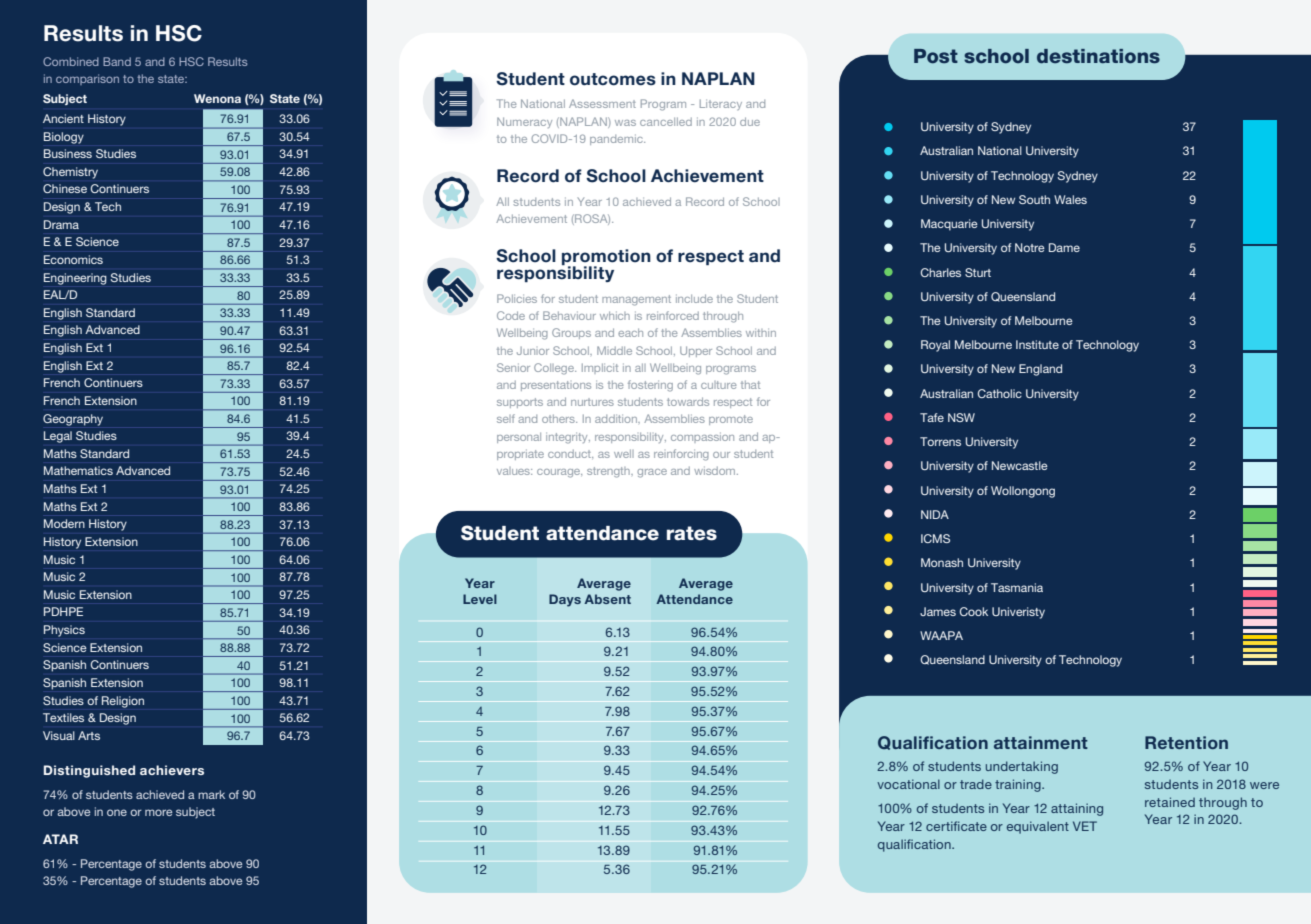 The width and height of the document is (1311, 924). Describe the element at coordinates (908, 784) in the document. I see `vocational` at that location.
